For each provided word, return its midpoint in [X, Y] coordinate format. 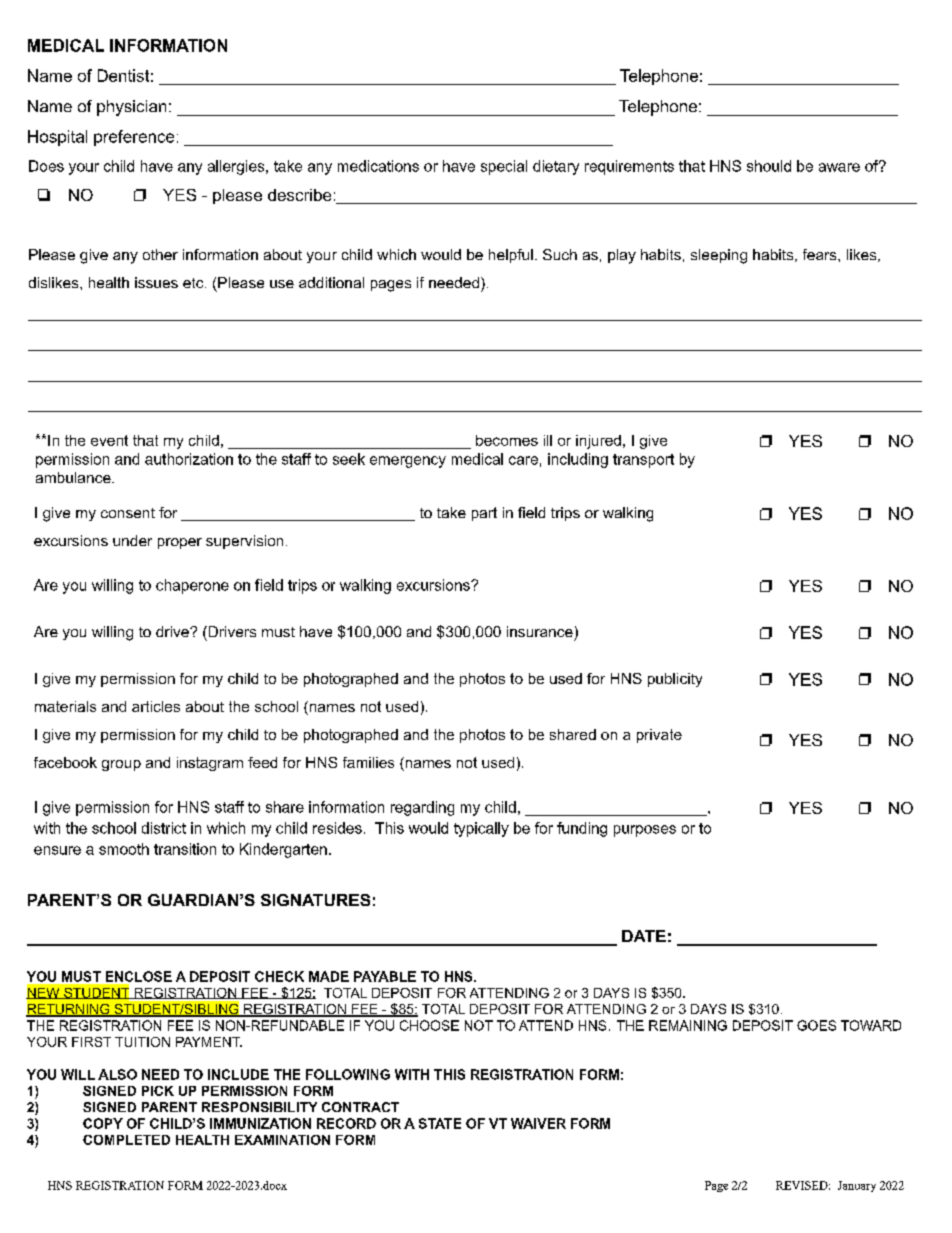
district [164, 828]
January [857, 1186]
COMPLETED [126, 1140]
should [769, 166]
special [504, 167]
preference [134, 138]
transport [643, 461]
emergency [408, 462]
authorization [189, 459]
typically [481, 829]
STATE [440, 1123]
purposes [645, 831]
